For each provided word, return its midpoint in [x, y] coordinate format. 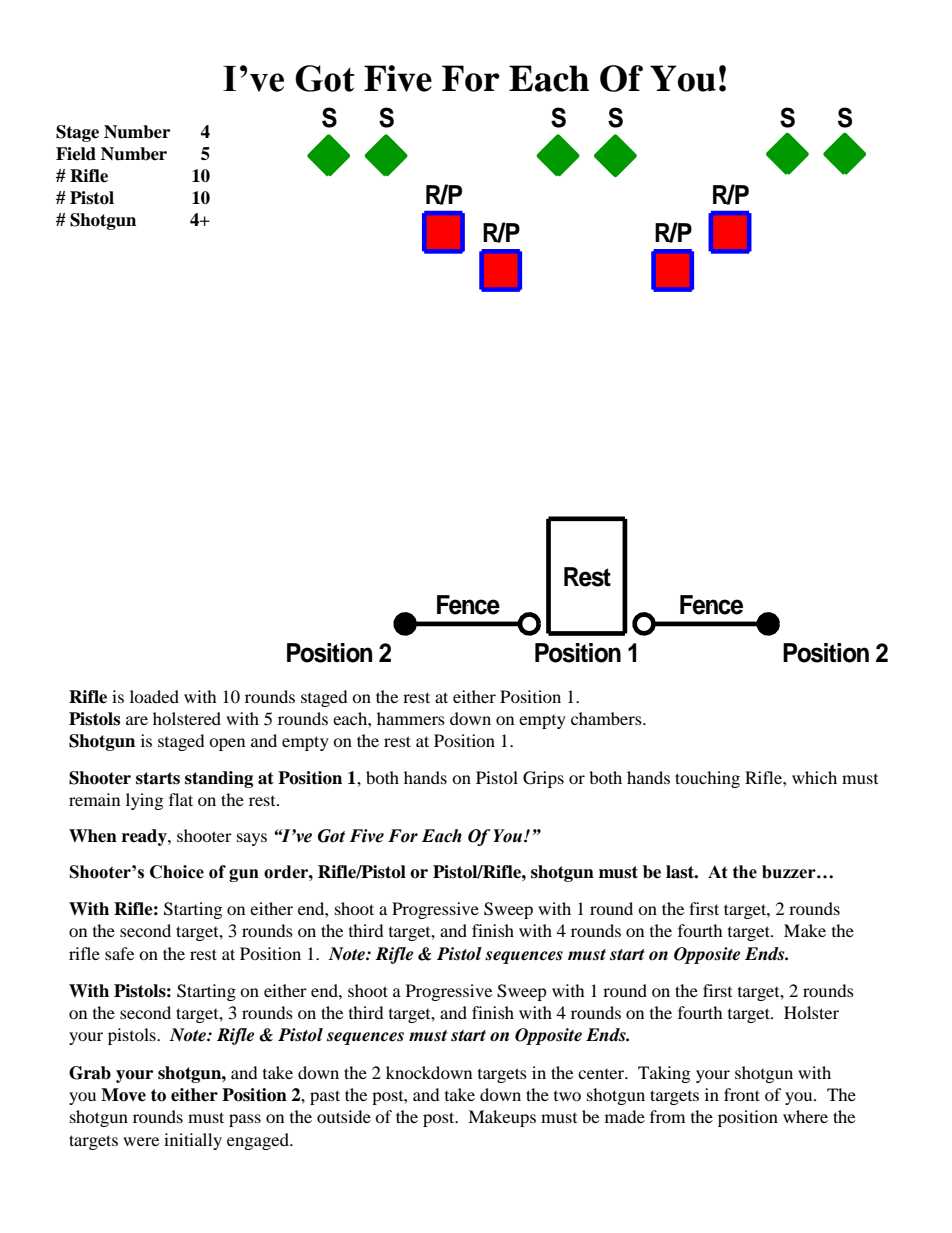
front [742, 1094]
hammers [411, 718]
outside [344, 1116]
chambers [607, 718]
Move [123, 1095]
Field [76, 154]
